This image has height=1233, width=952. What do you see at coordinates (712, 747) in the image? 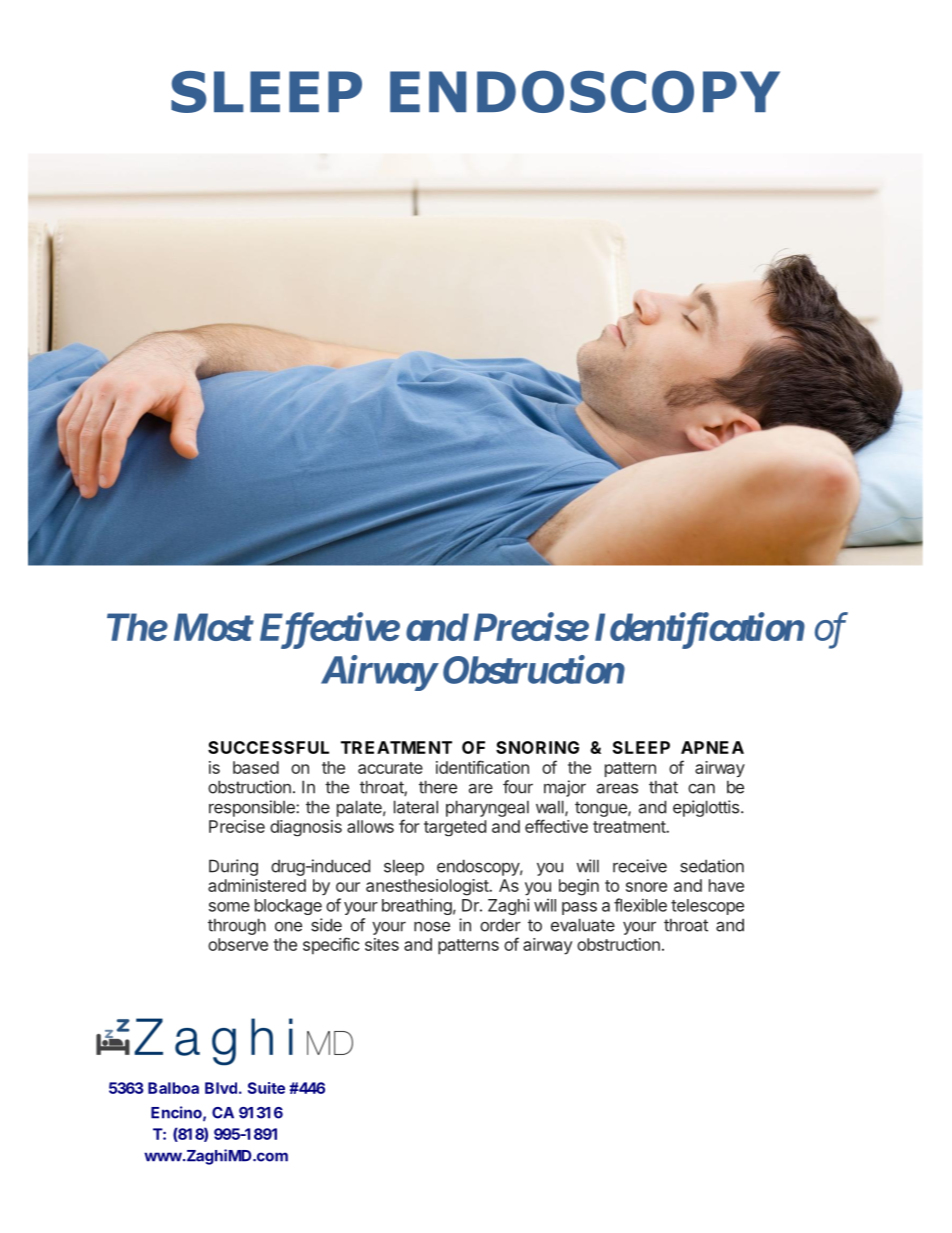
I see `APNEA` at bounding box center [712, 747].
